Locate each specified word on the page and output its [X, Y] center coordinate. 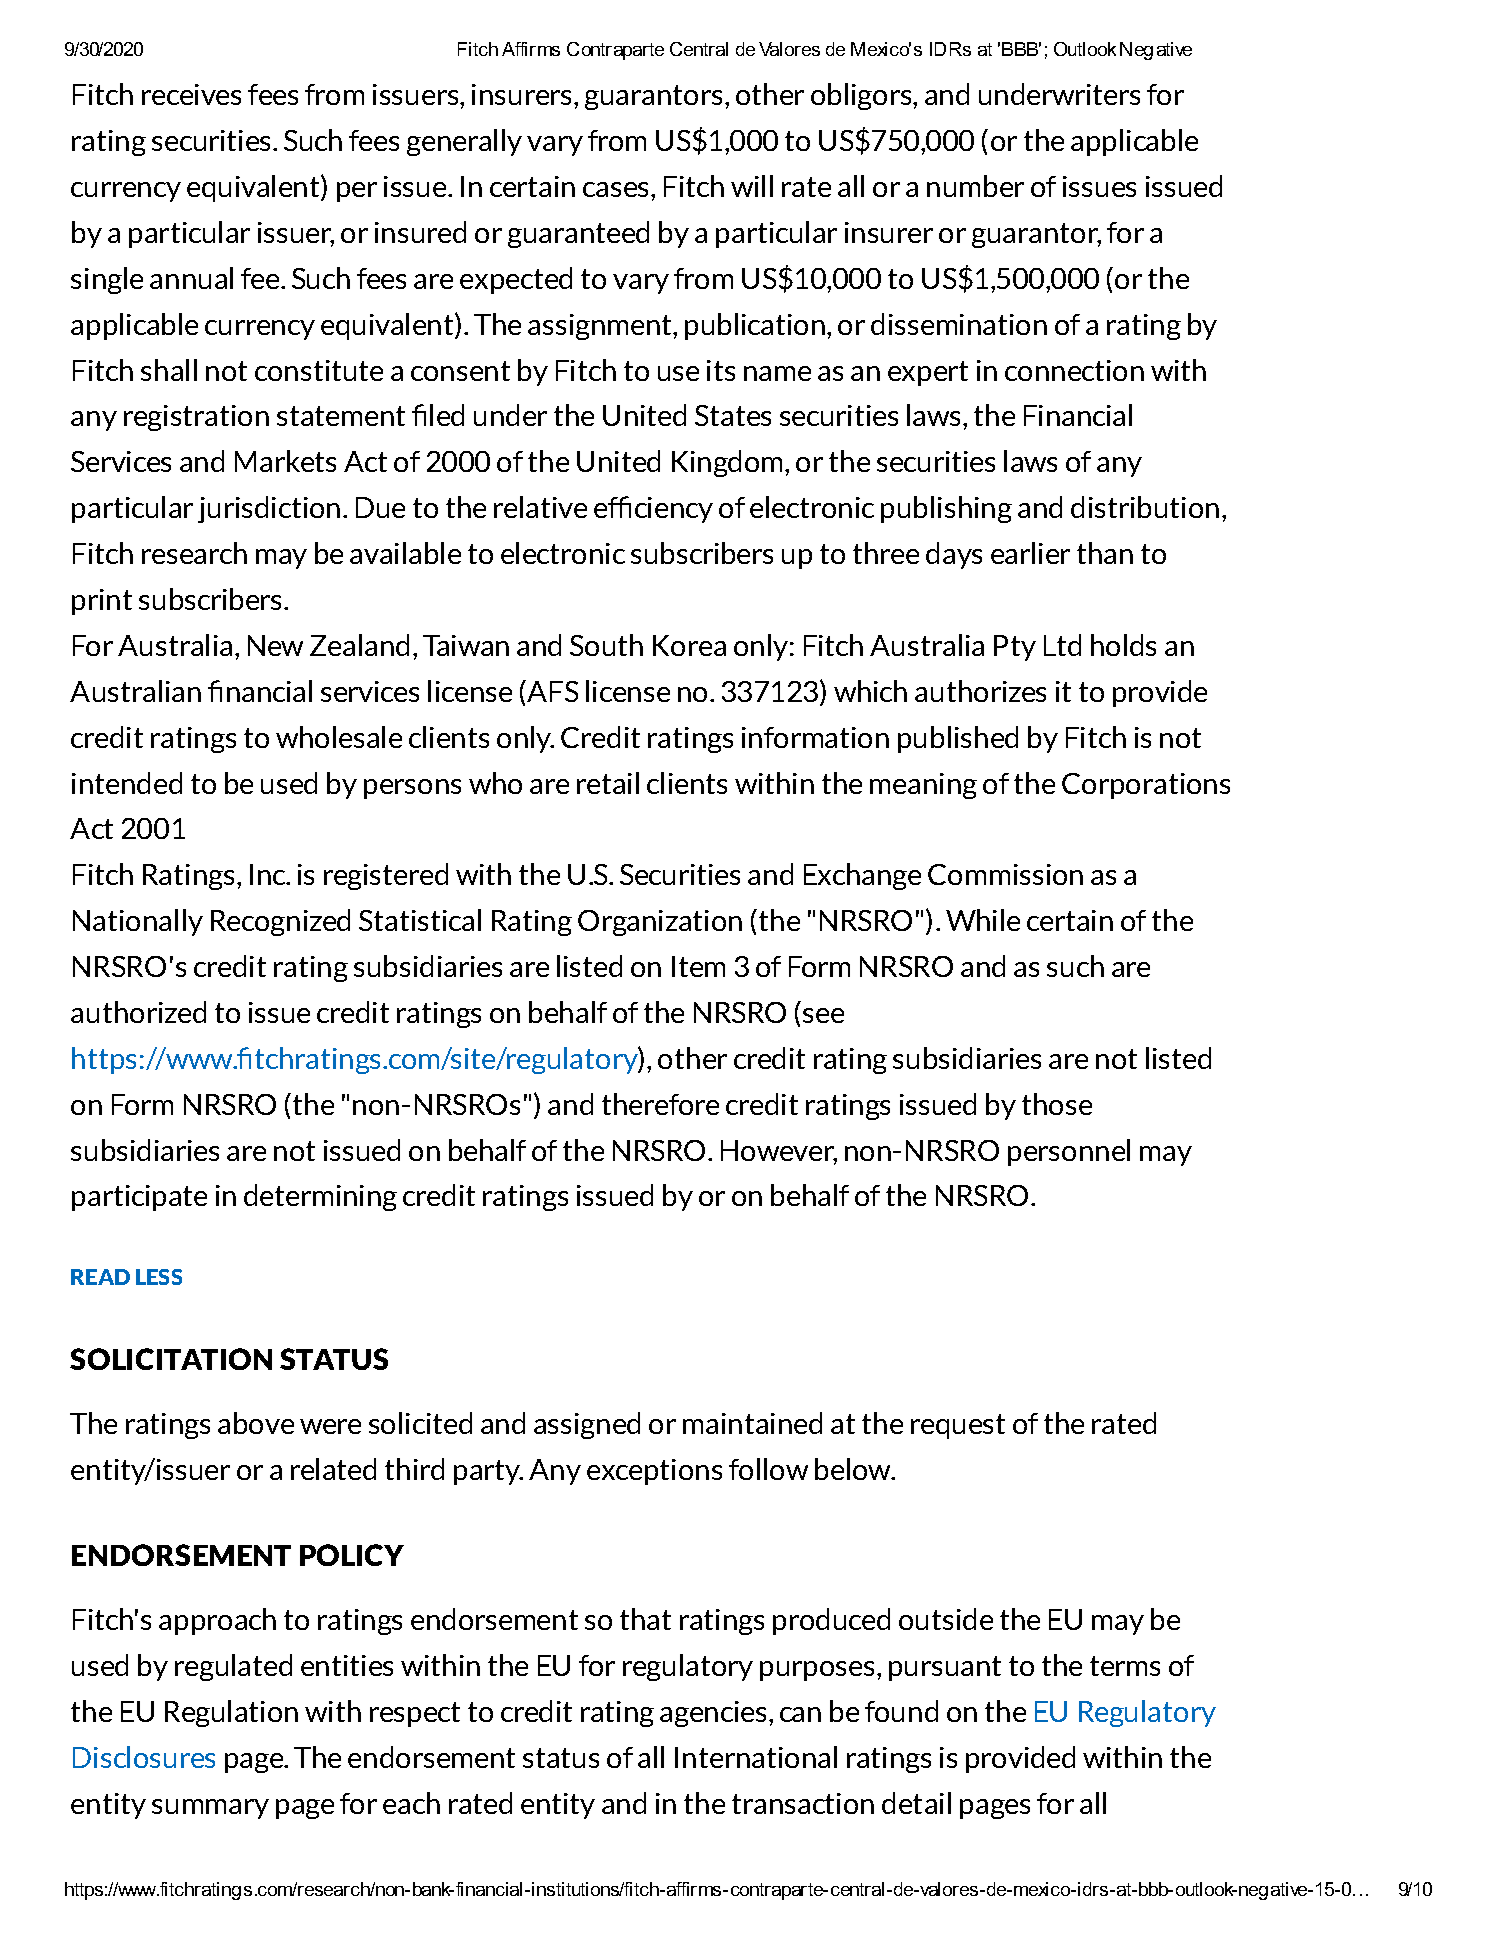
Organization [660, 923]
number [975, 186]
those [1057, 1104]
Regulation [231, 1713]
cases [617, 189]
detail [916, 1803]
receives [191, 94]
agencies [713, 1714]
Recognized [280, 922]
